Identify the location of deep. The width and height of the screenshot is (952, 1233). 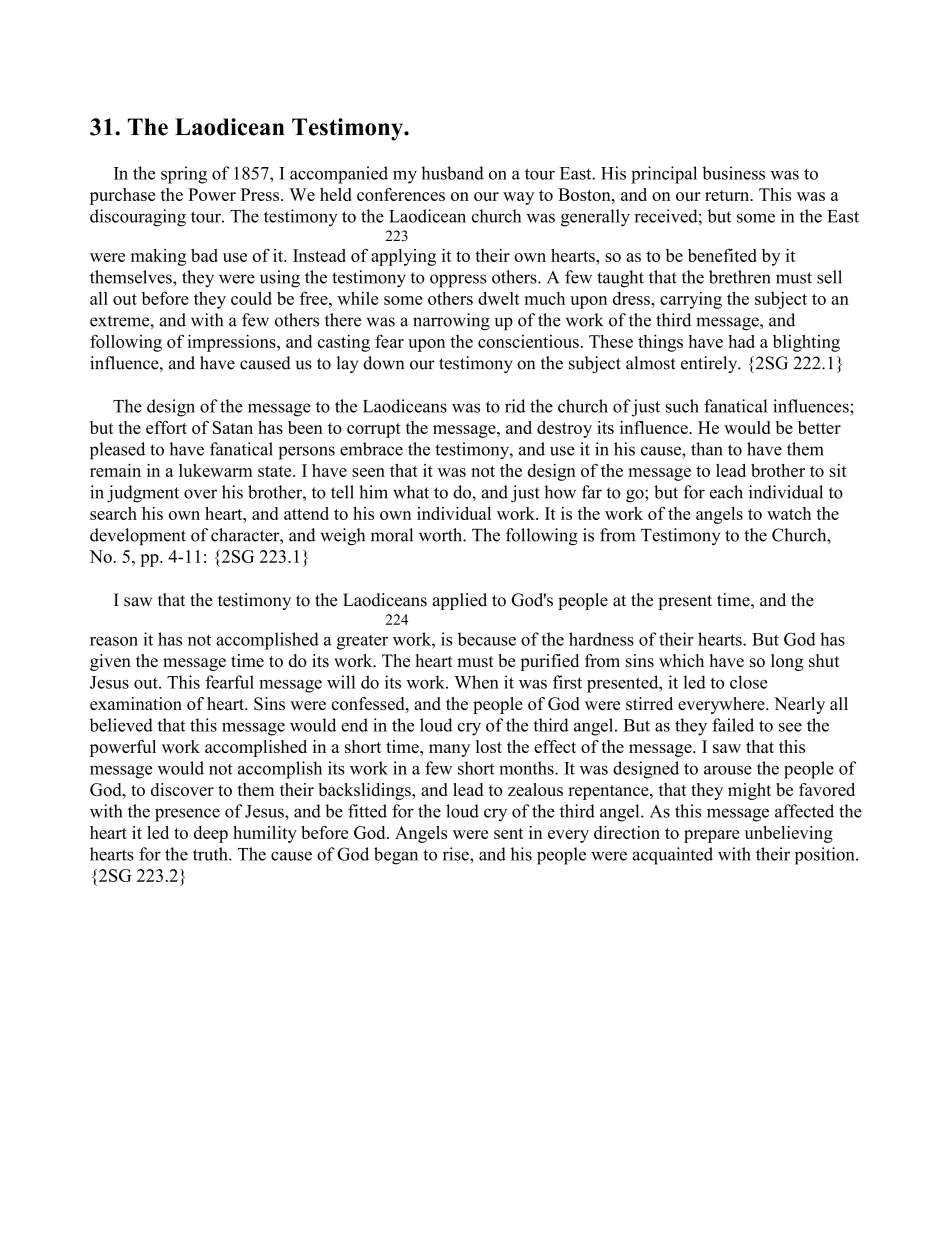
(211, 834).
